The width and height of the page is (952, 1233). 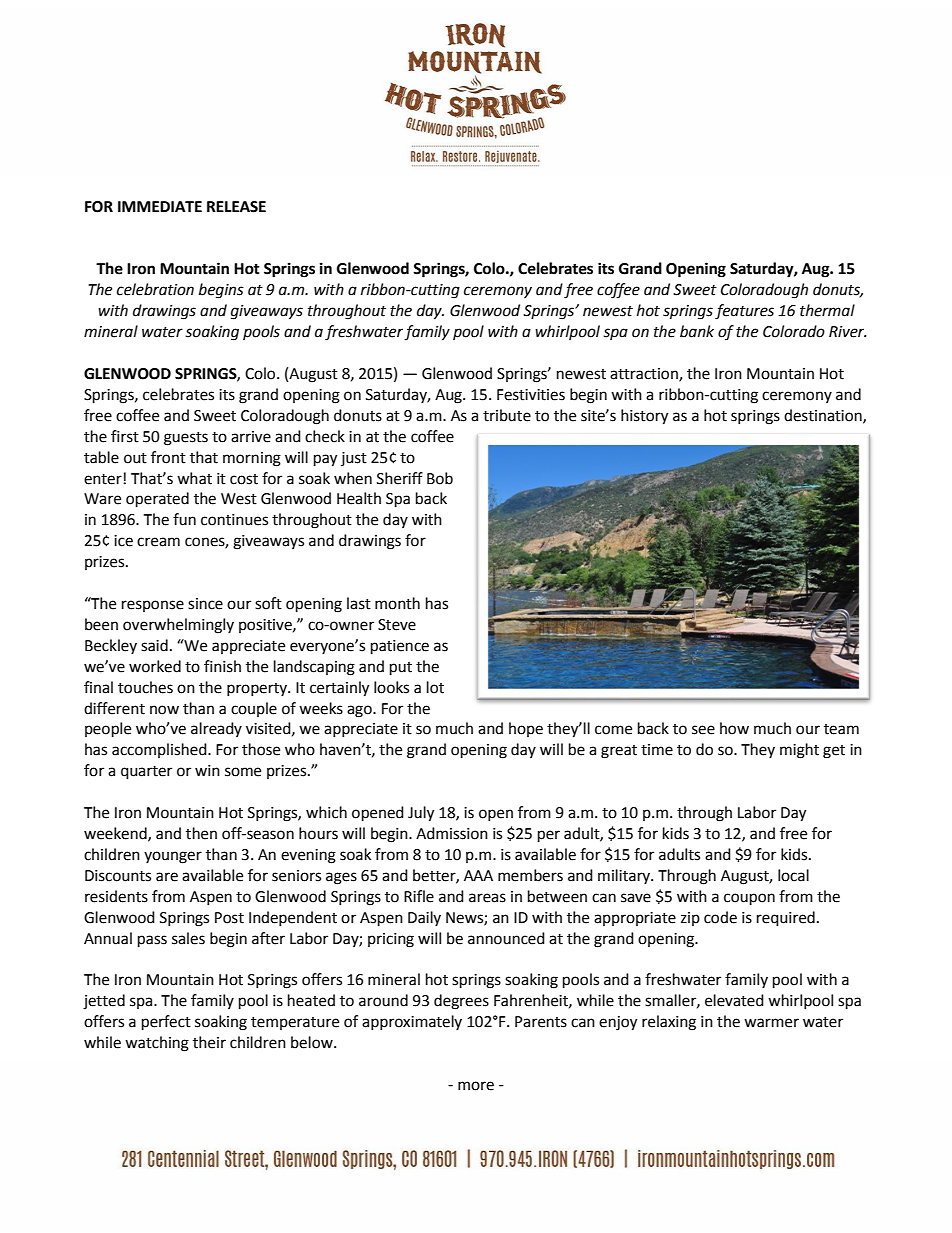 I want to click on RELEASE, so click(x=236, y=207).
